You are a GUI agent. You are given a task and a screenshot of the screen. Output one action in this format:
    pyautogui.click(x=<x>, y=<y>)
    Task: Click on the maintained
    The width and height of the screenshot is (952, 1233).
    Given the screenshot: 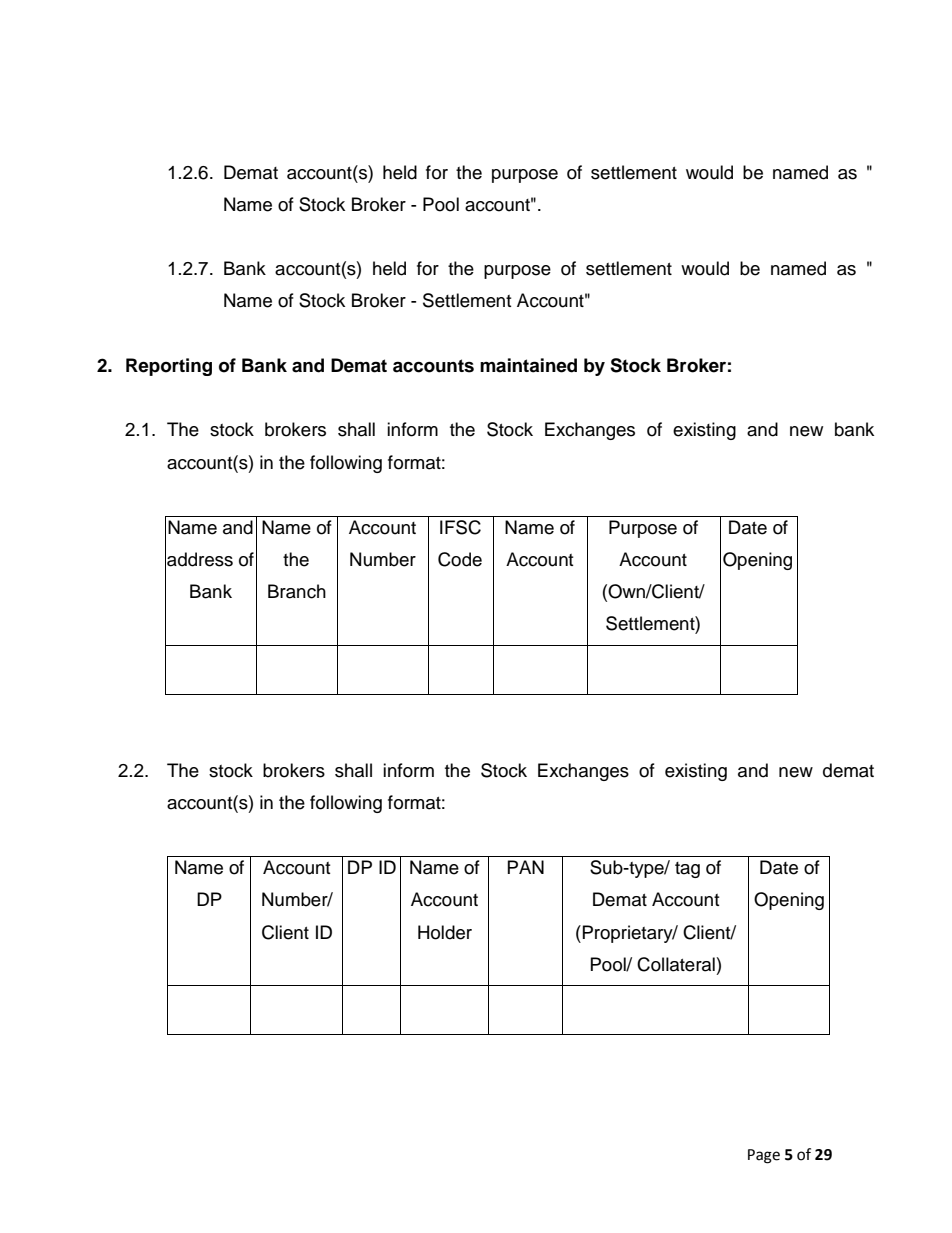 What is the action you would take?
    pyautogui.click(x=528, y=365)
